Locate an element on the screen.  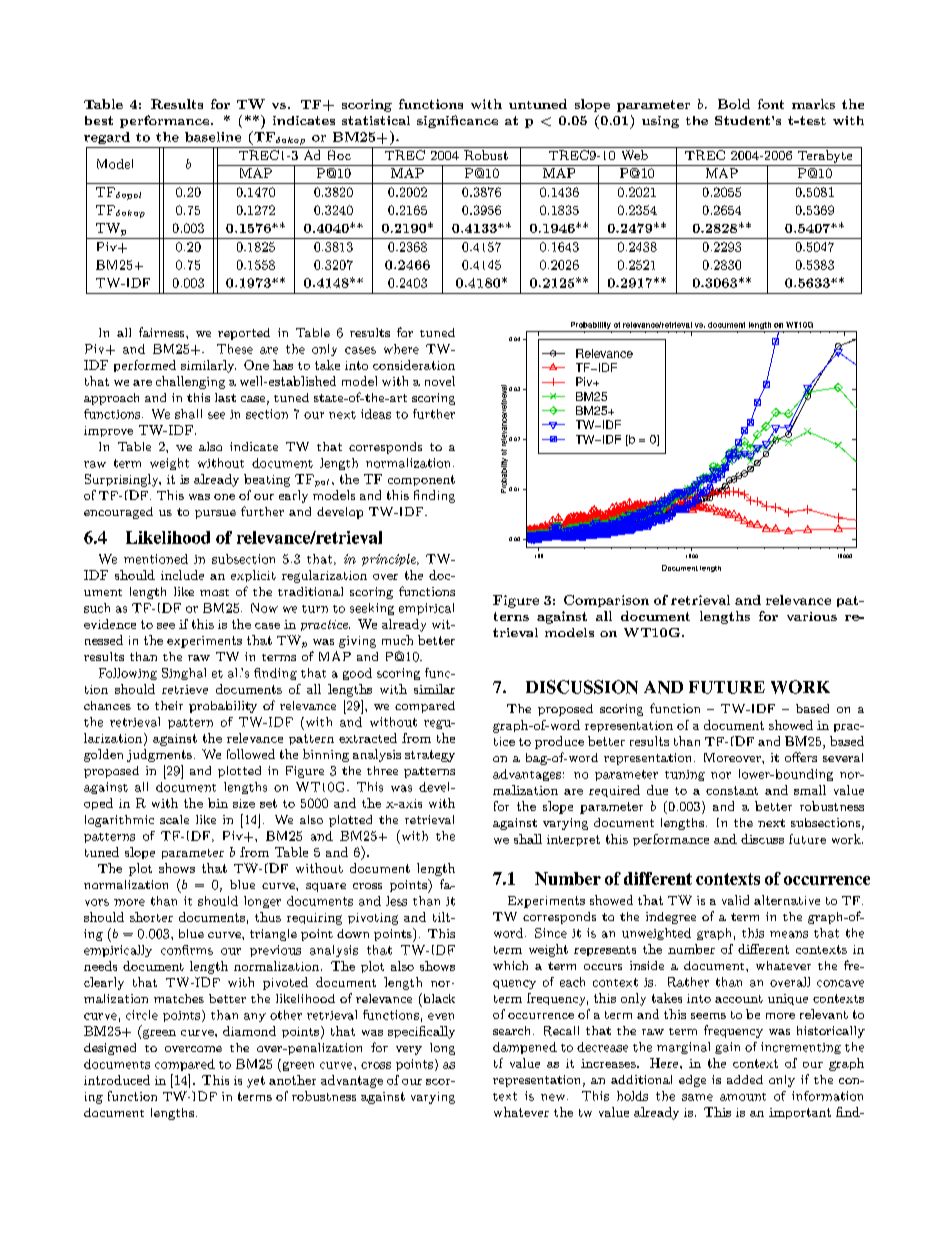
scale is located at coordinates (174, 819).
